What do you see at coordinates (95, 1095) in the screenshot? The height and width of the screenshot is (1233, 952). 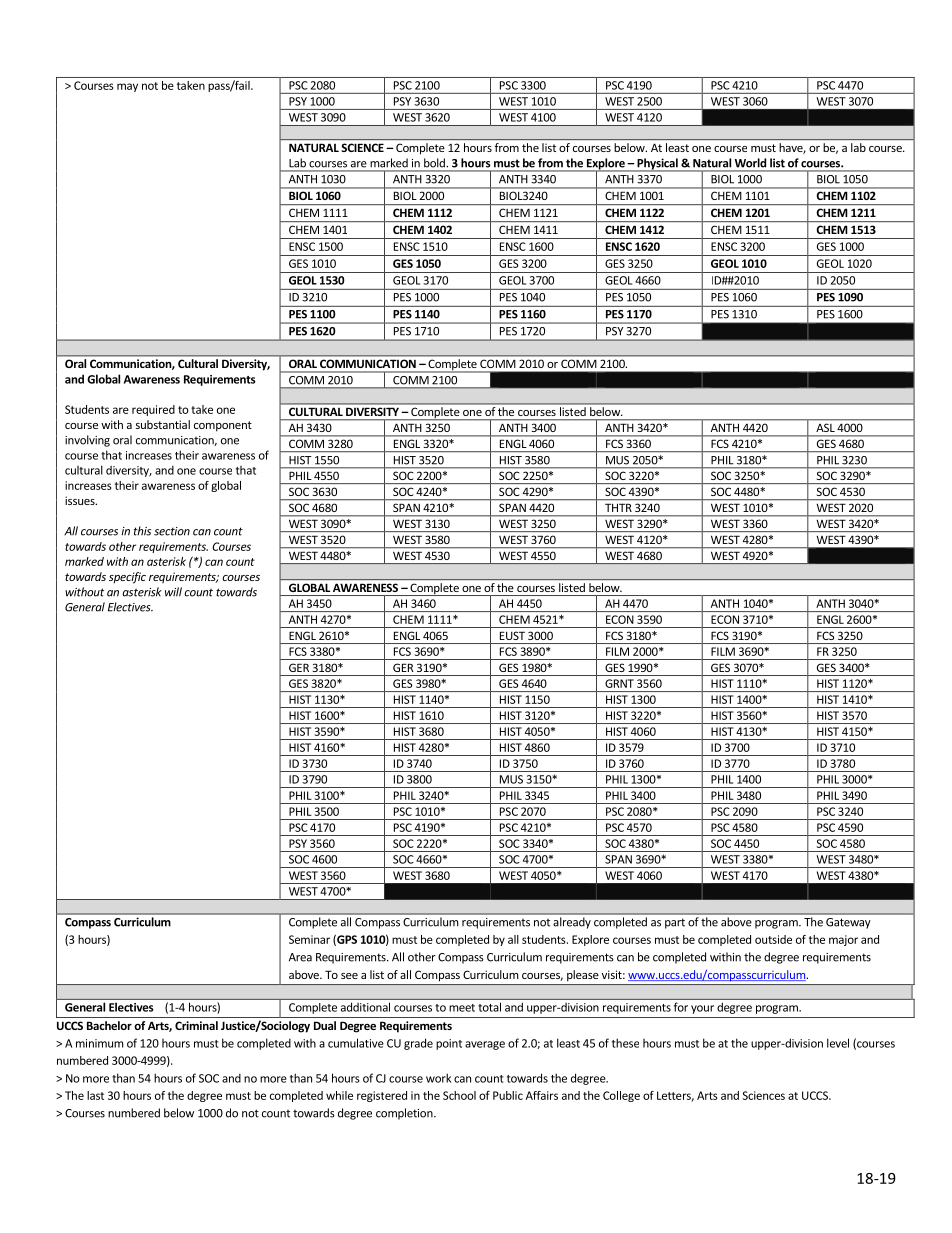 I see `last` at bounding box center [95, 1095].
